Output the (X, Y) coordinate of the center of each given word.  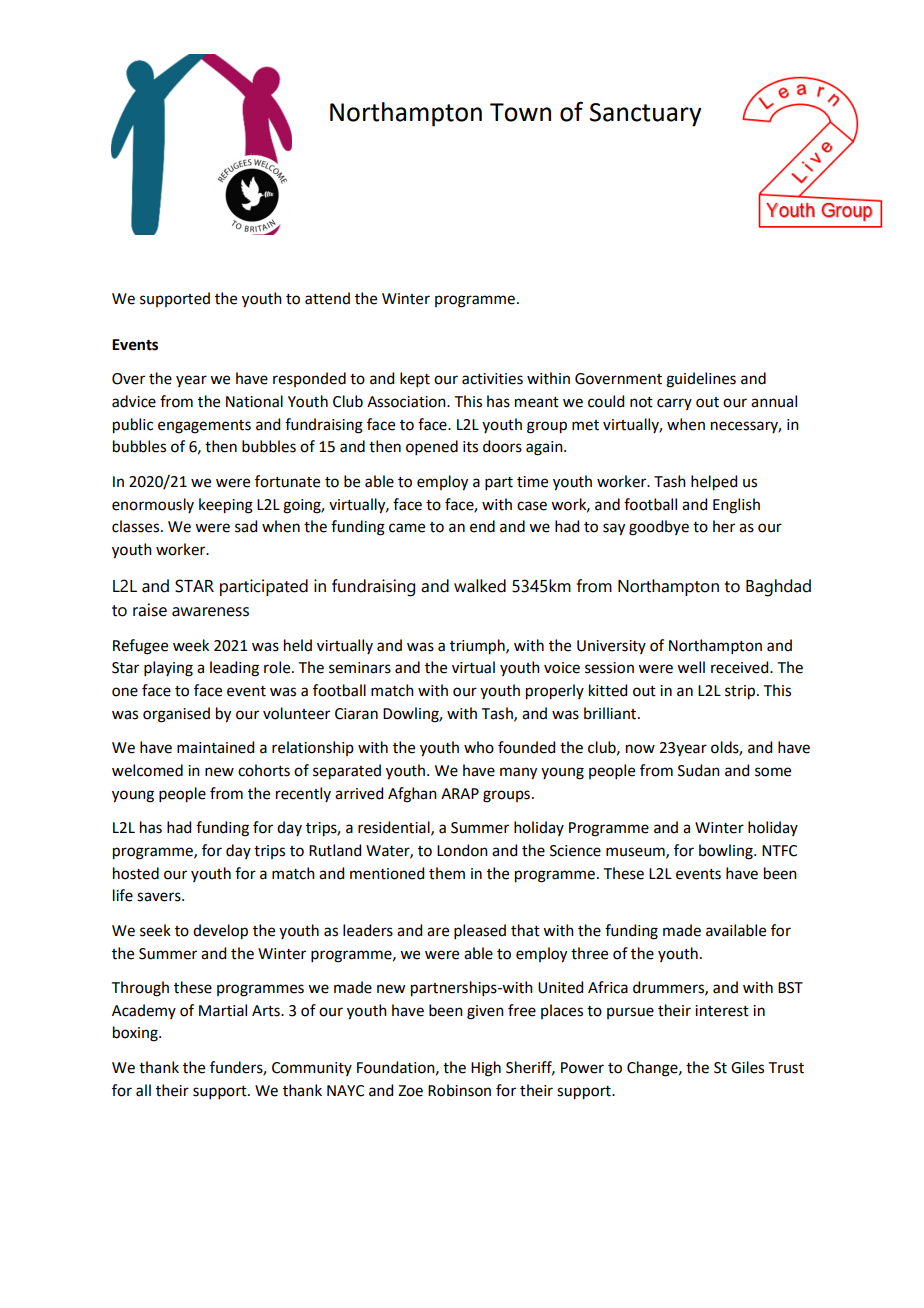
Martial (223, 1010)
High (486, 1069)
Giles (747, 1067)
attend (327, 298)
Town (520, 112)
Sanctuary (646, 115)
